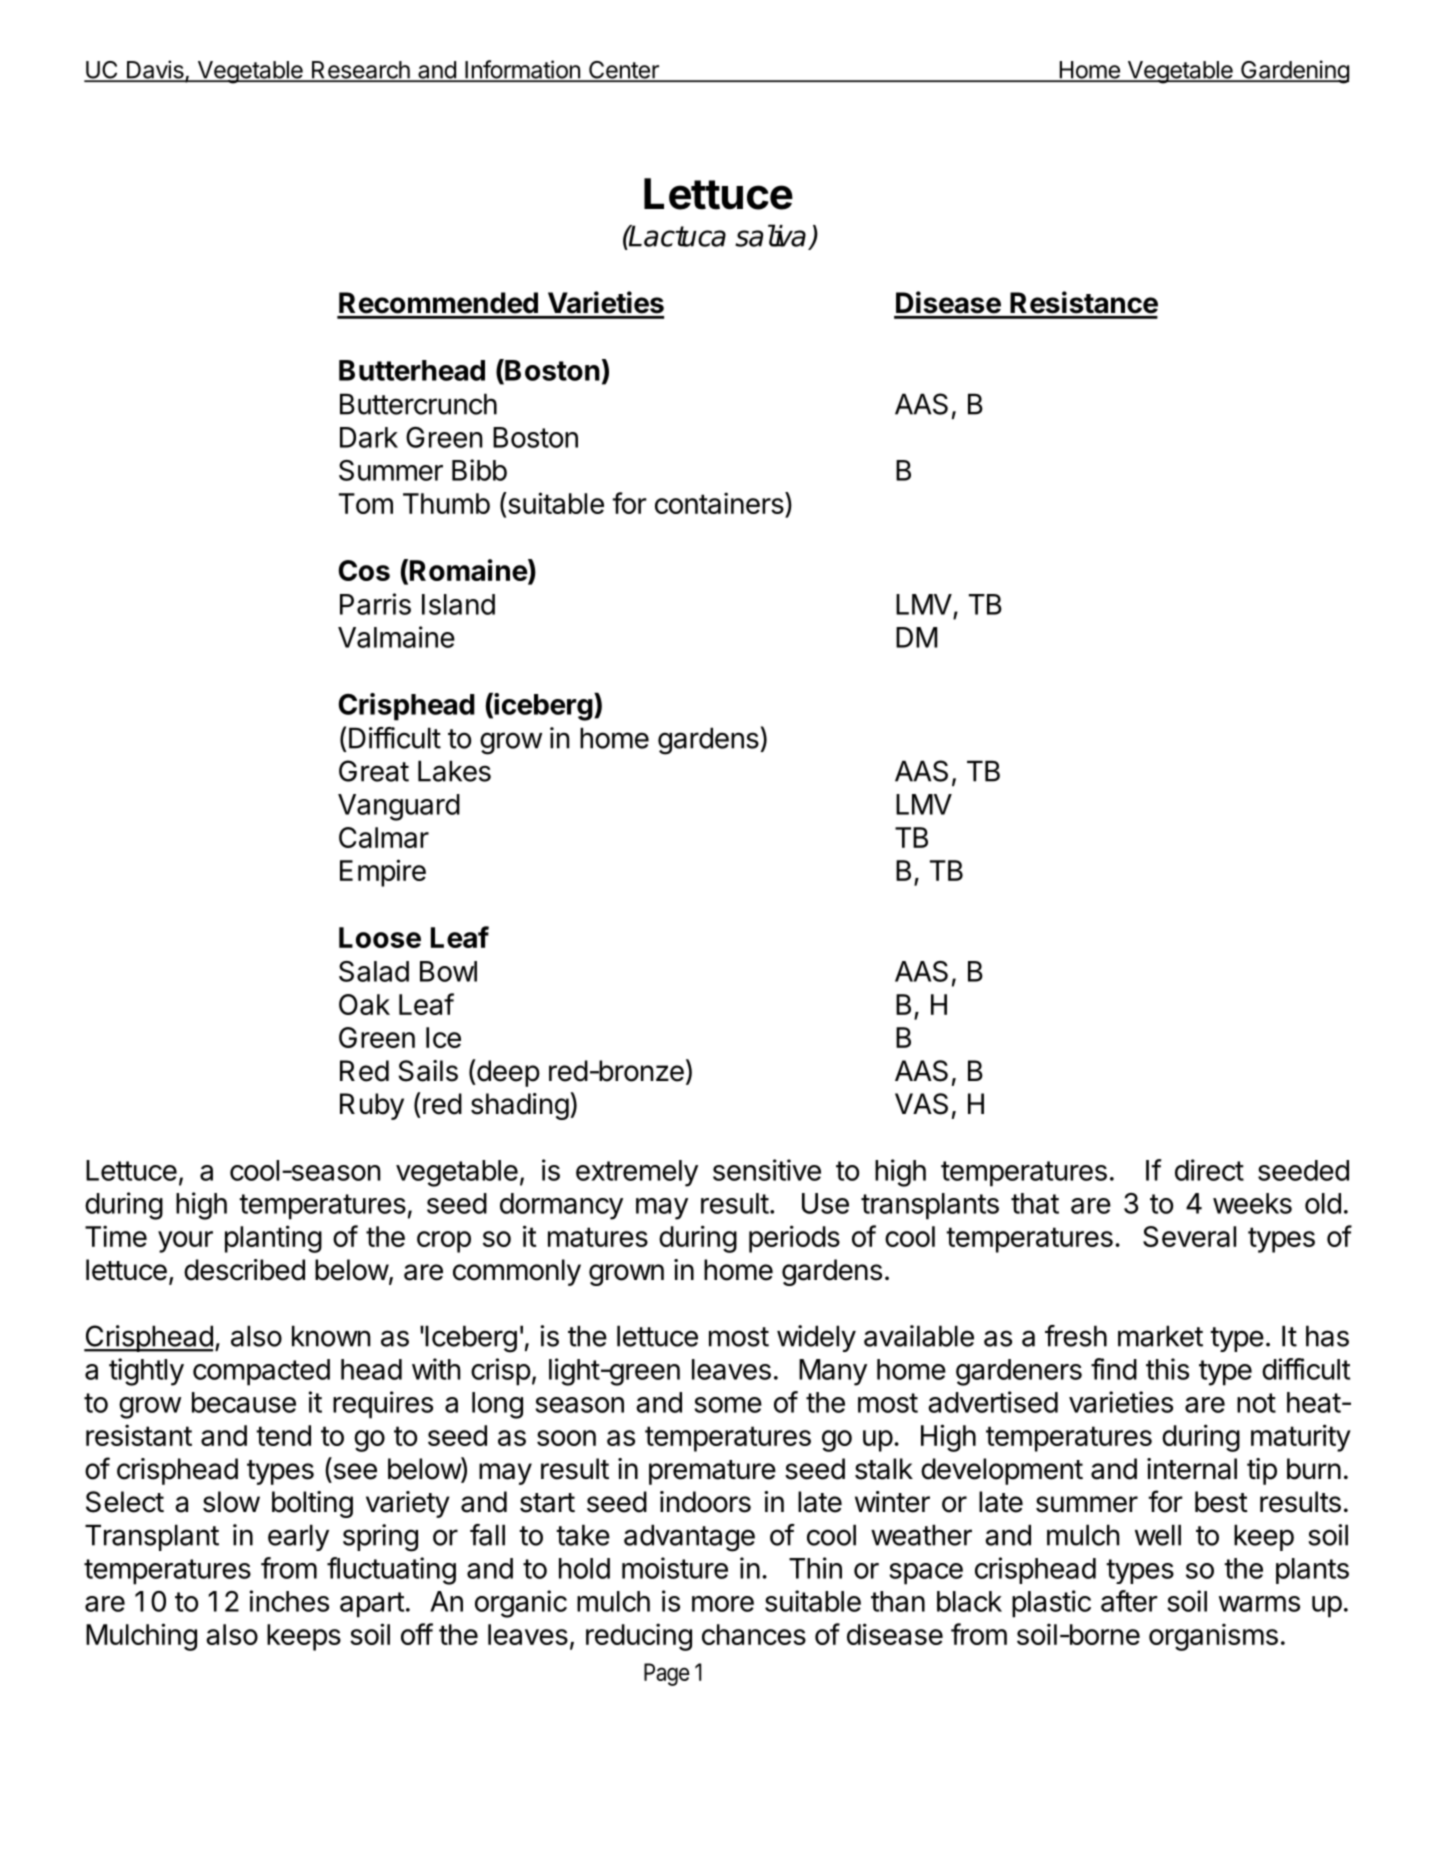 The width and height of the page is (1434, 1855). Describe the element at coordinates (794, 1239) in the page. I see `periods` at that location.
